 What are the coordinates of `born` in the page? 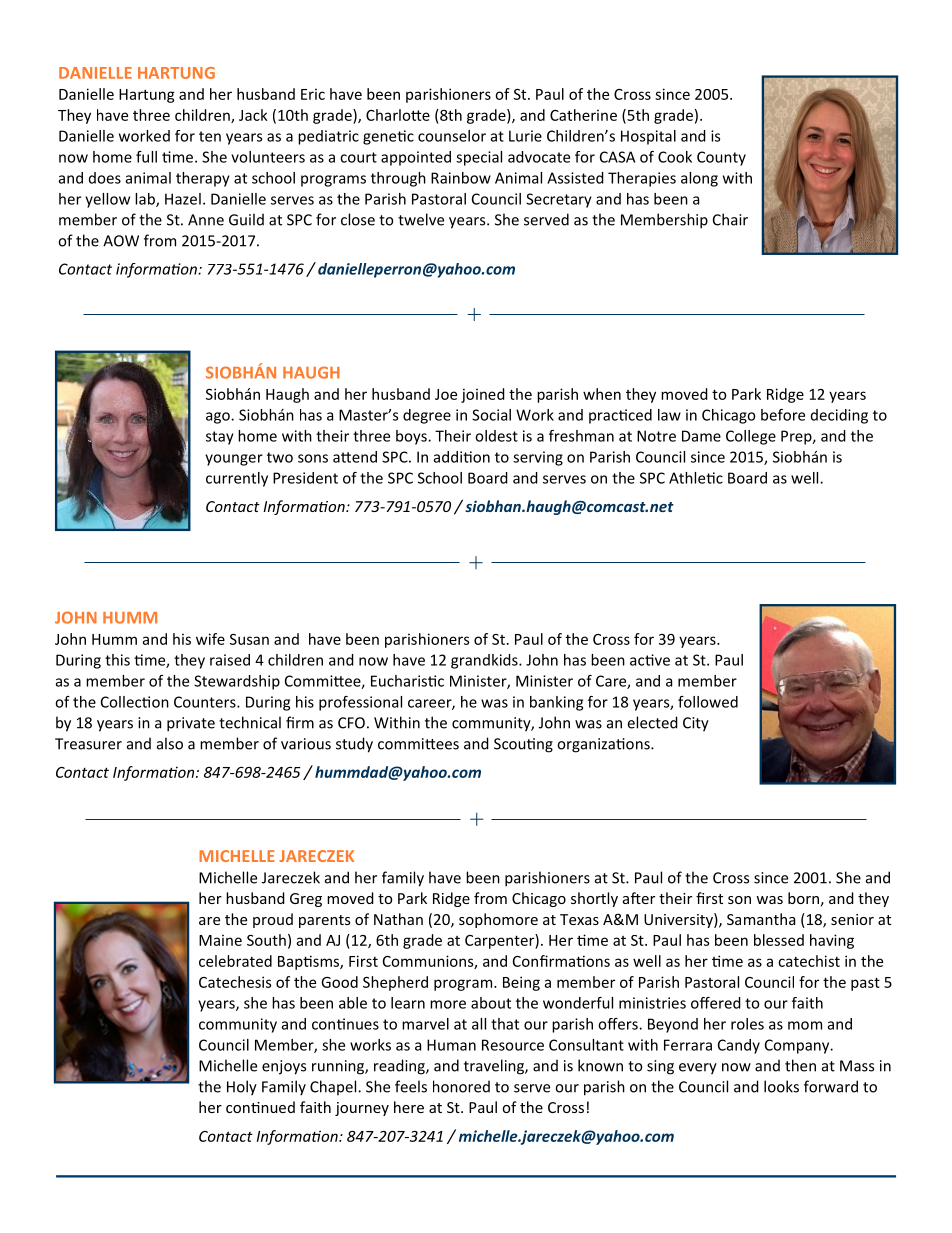 It's located at (803, 898).
